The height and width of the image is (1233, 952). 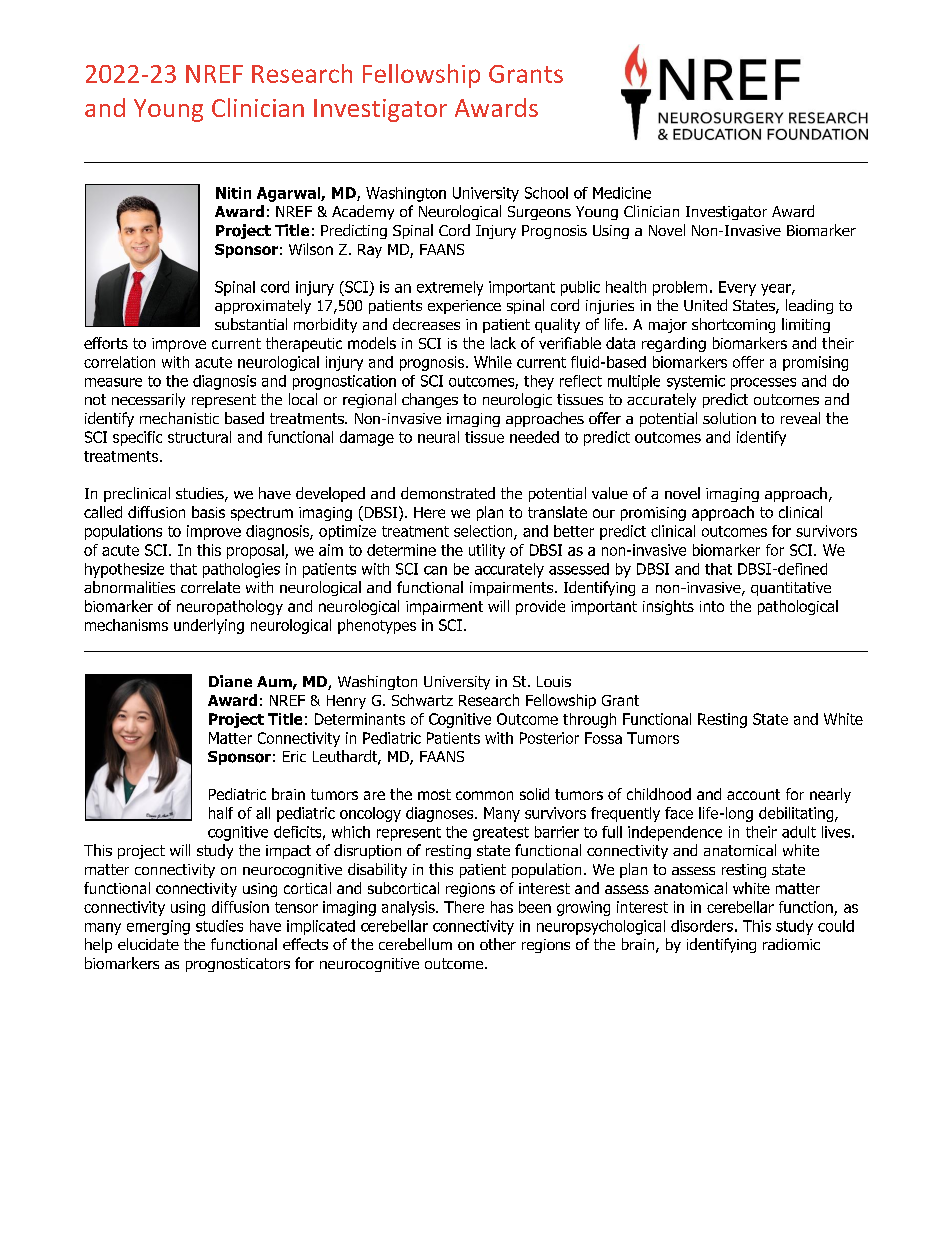 I want to click on quantitative, so click(x=791, y=589).
